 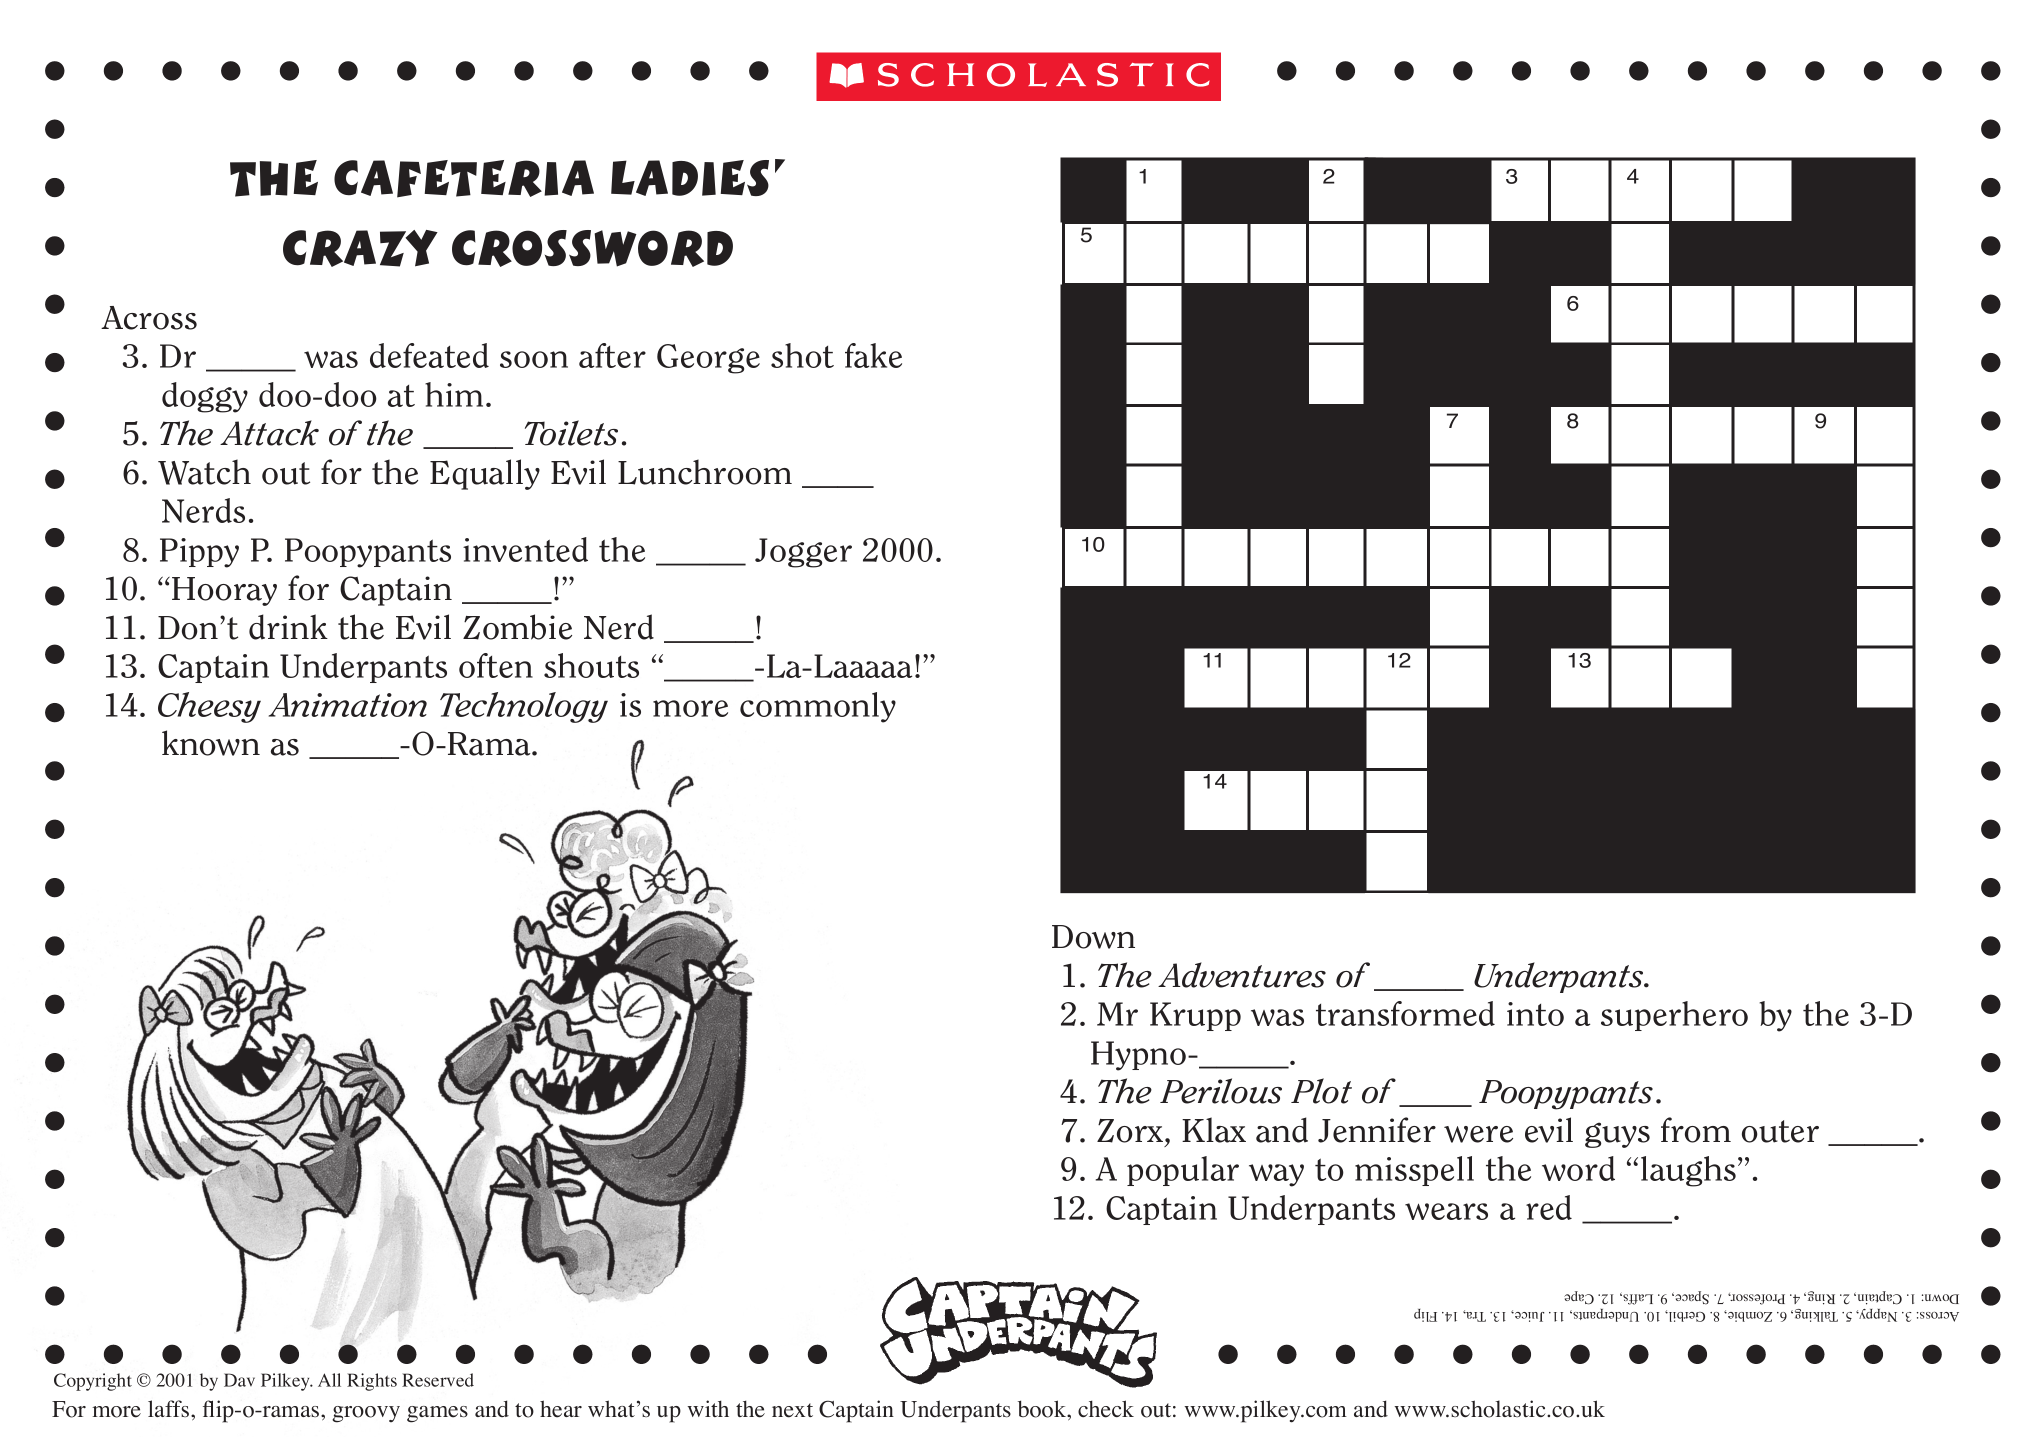 What do you see at coordinates (690, 178) in the screenshot?
I see `ladies` at bounding box center [690, 178].
